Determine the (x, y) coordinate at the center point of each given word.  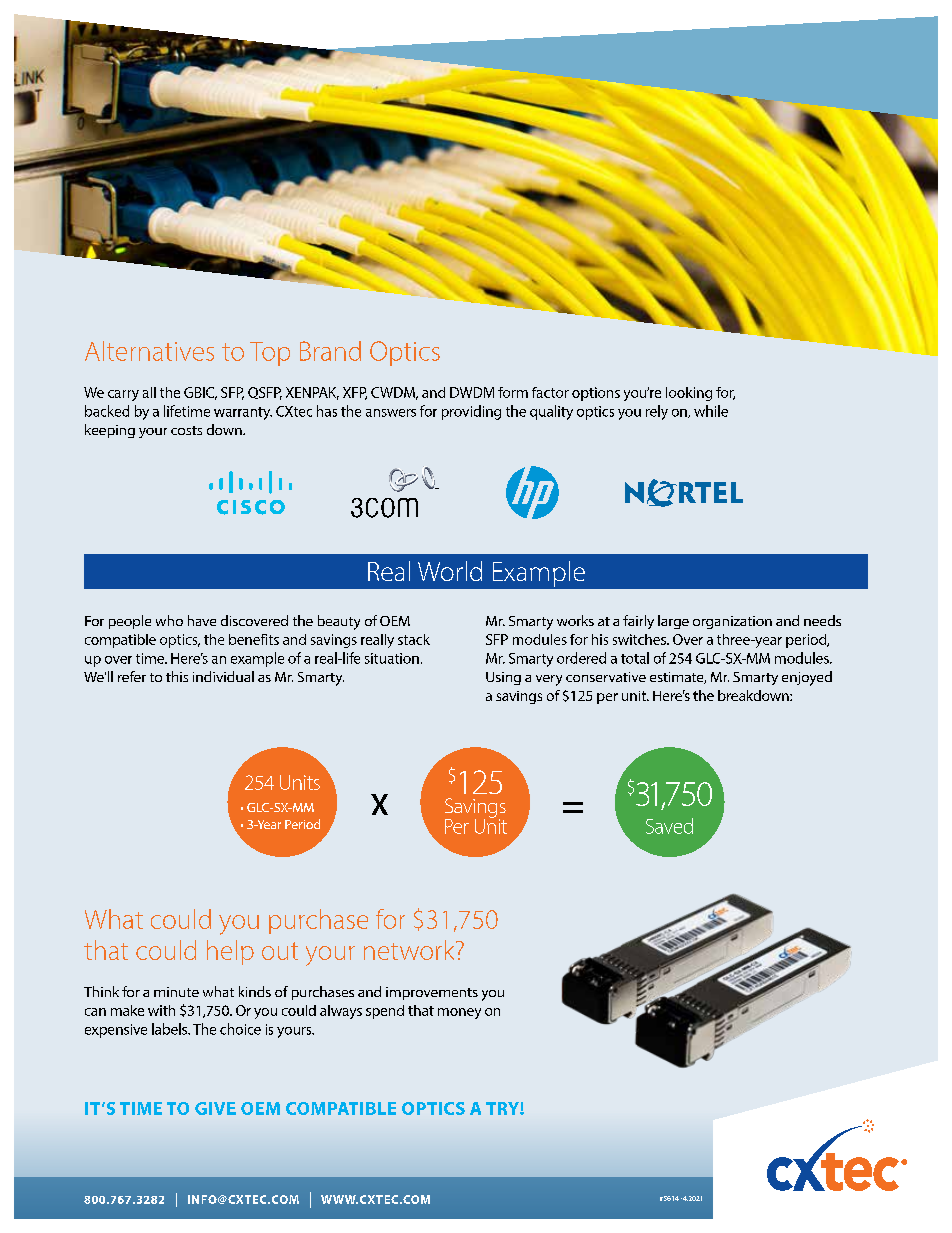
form (513, 392)
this (177, 676)
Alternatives (149, 351)
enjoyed (807, 678)
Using (503, 678)
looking (689, 394)
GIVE (215, 1108)
